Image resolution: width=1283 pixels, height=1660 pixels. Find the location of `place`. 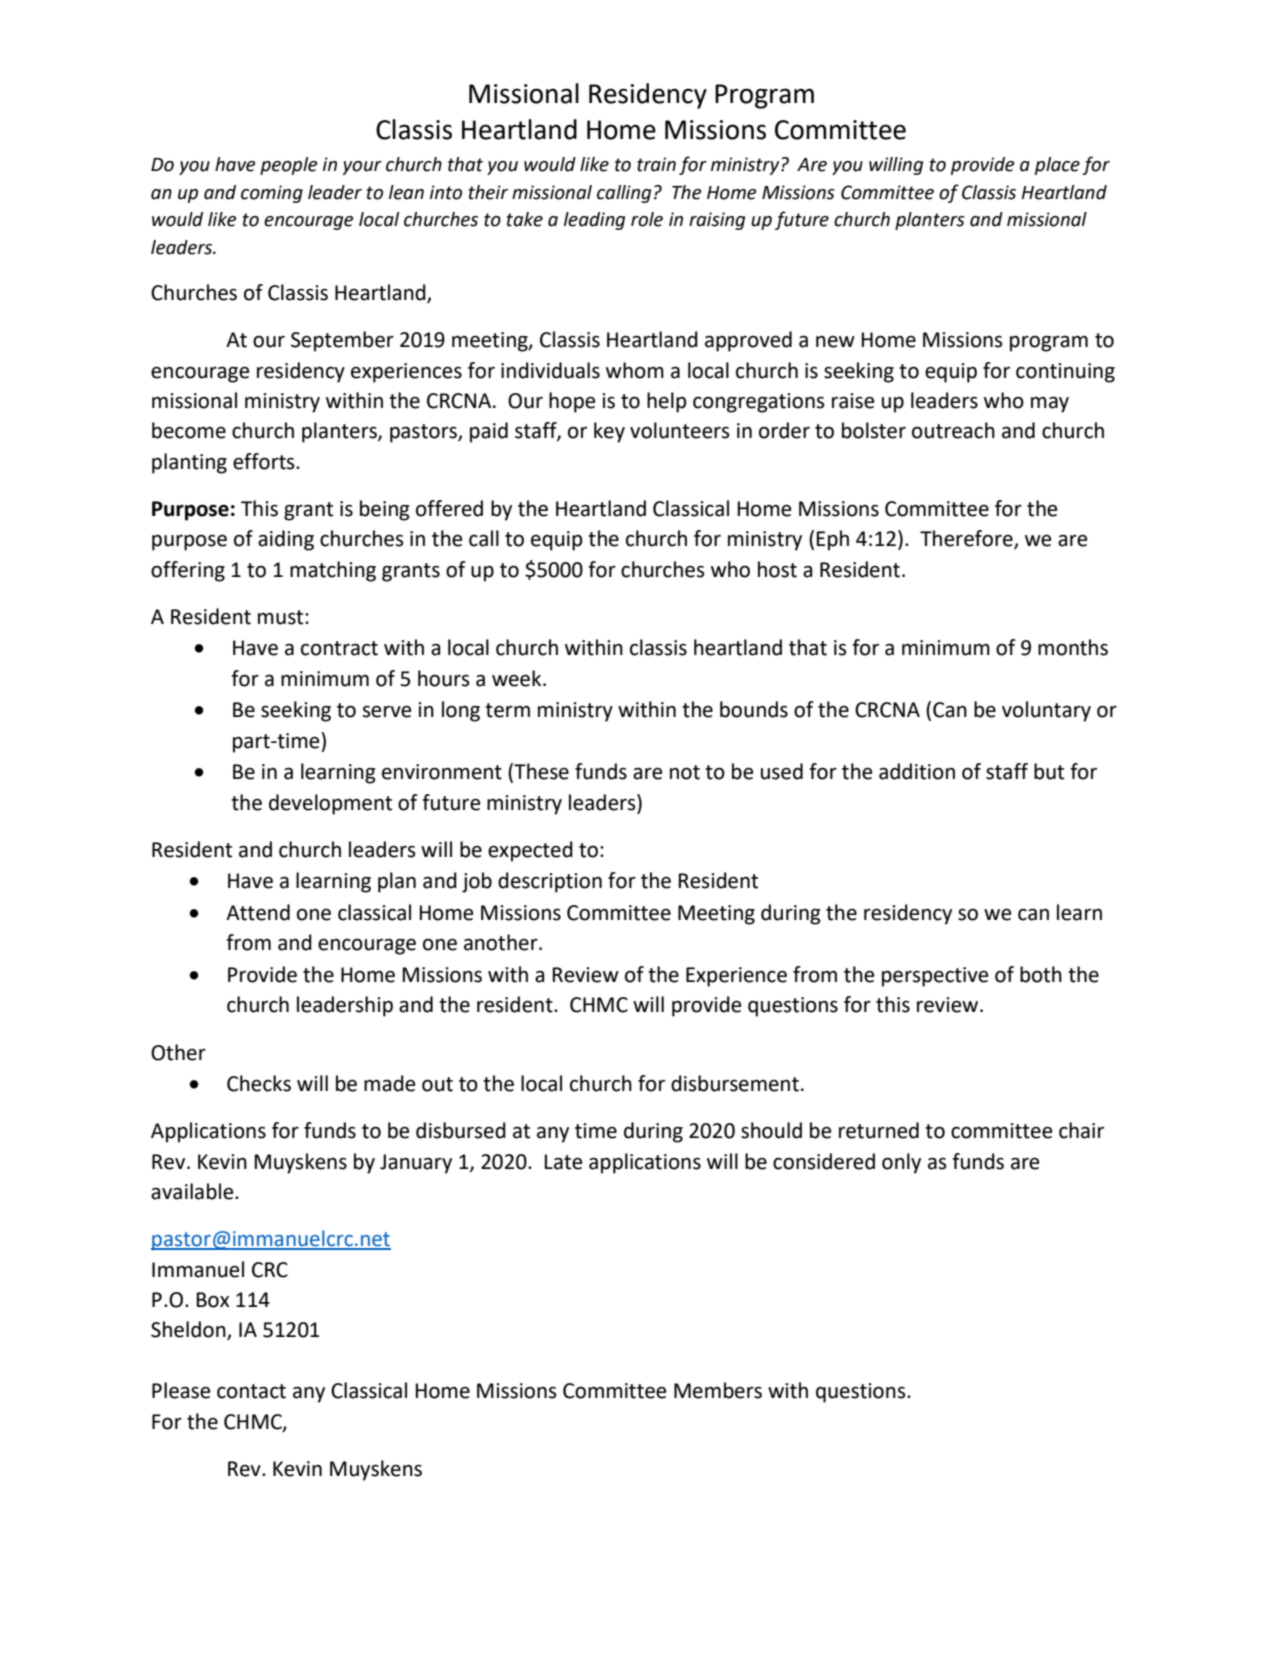

place is located at coordinates (1057, 166).
